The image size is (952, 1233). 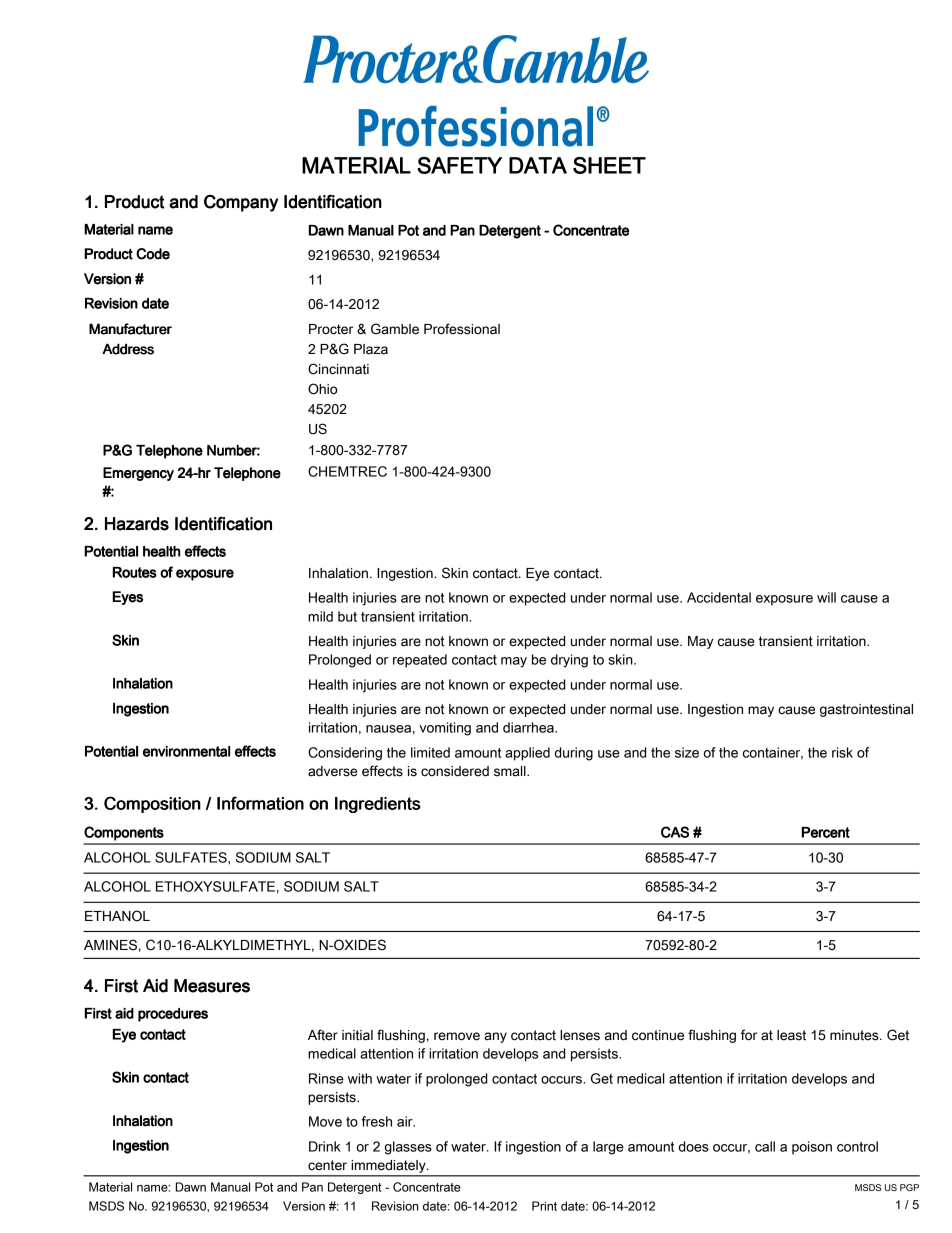 I want to click on Print, so click(x=544, y=1206).
